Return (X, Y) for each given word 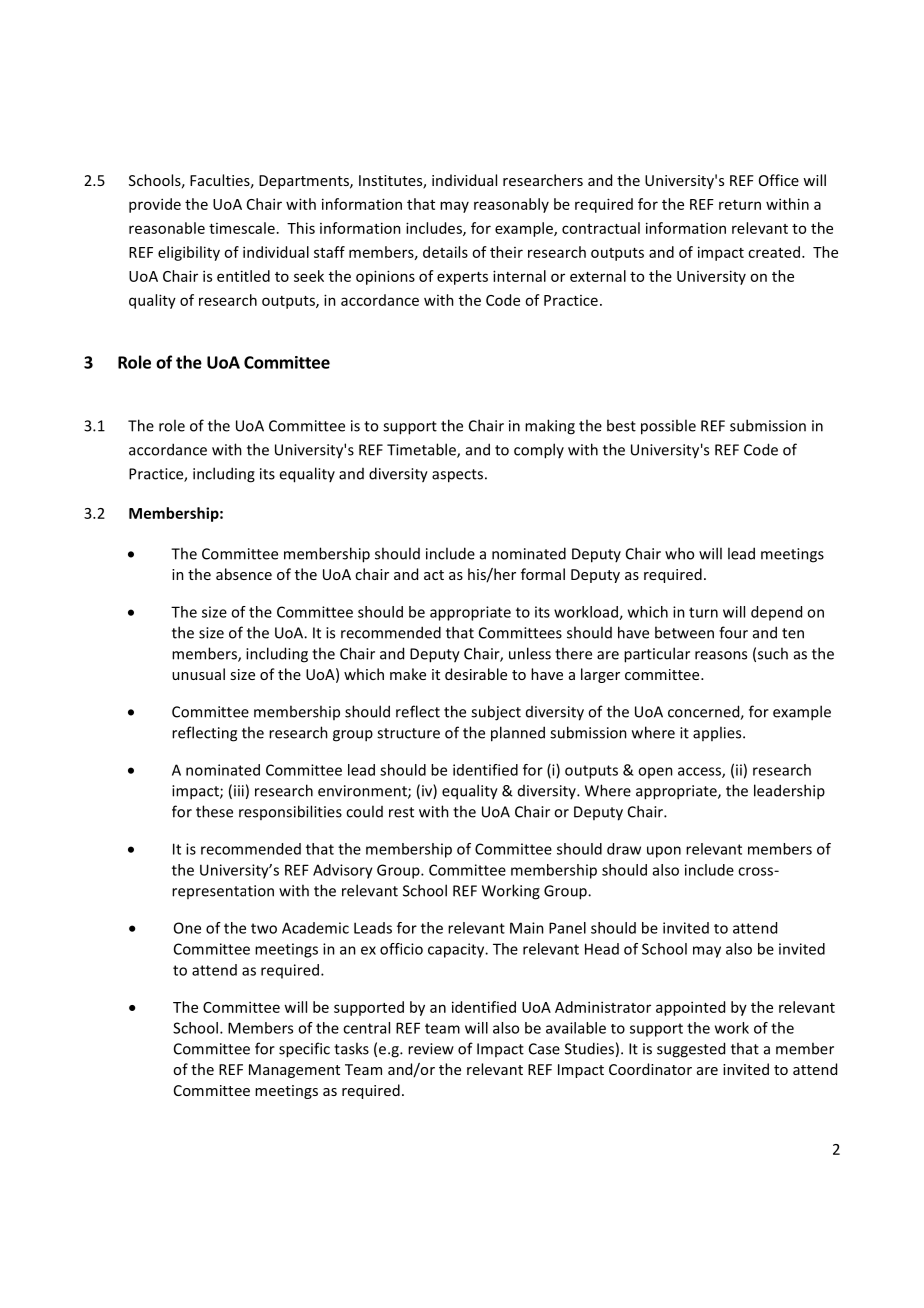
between (684, 632)
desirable (476, 674)
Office (779, 180)
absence (244, 574)
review (431, 1049)
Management (294, 1071)
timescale (242, 228)
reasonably (511, 205)
